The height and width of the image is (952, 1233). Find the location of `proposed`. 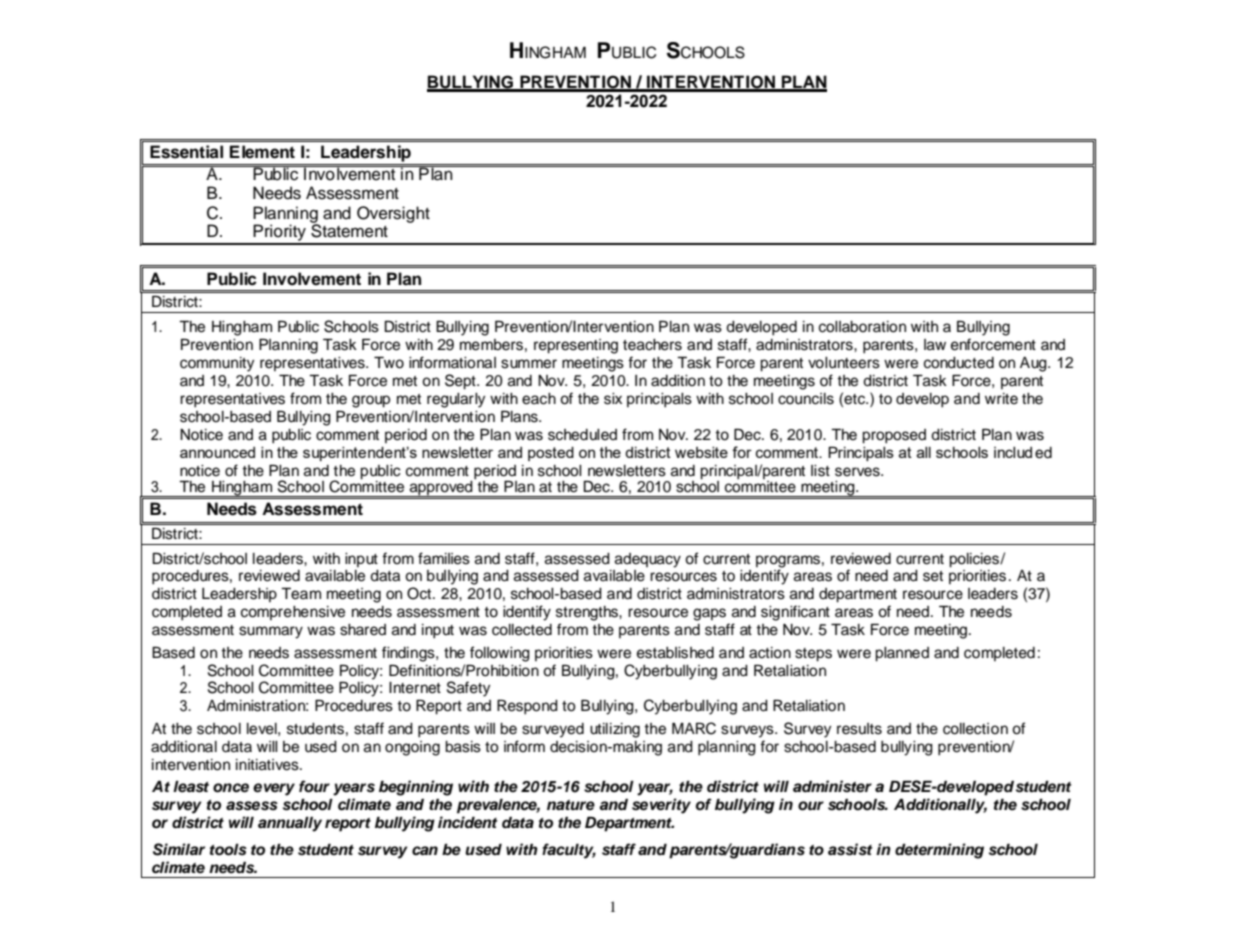

proposed is located at coordinates (894, 436).
